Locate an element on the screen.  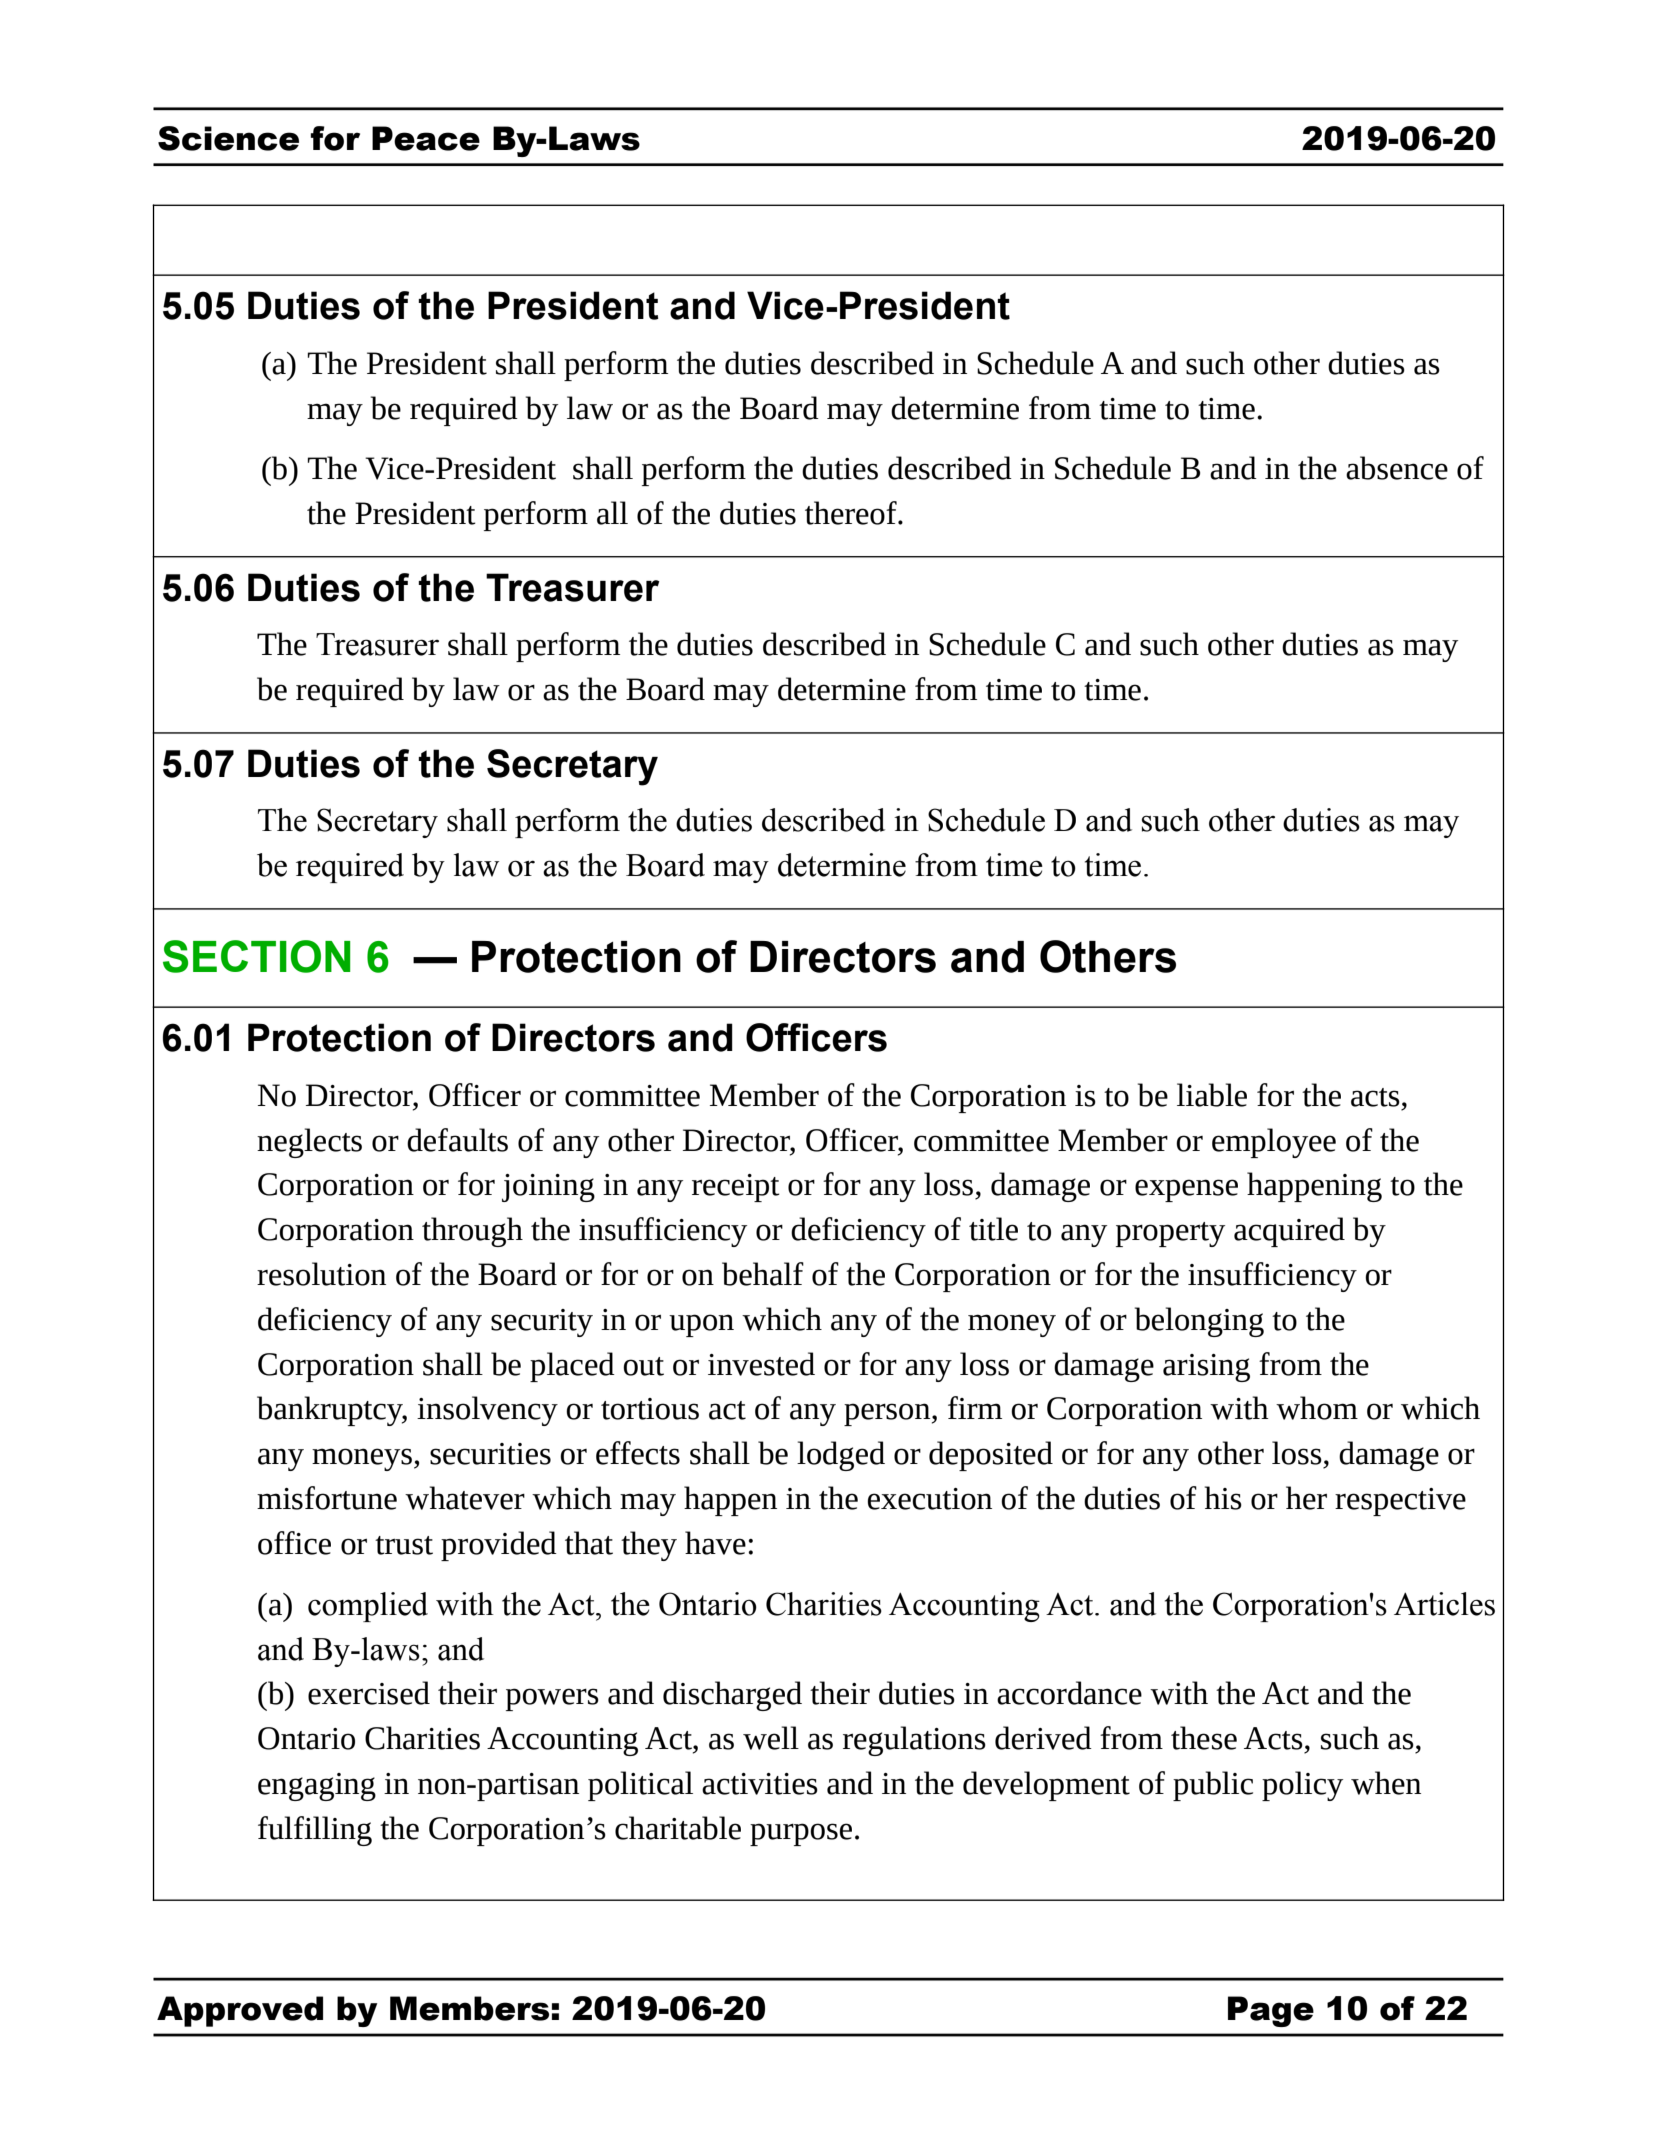
absence is located at coordinates (1397, 468).
